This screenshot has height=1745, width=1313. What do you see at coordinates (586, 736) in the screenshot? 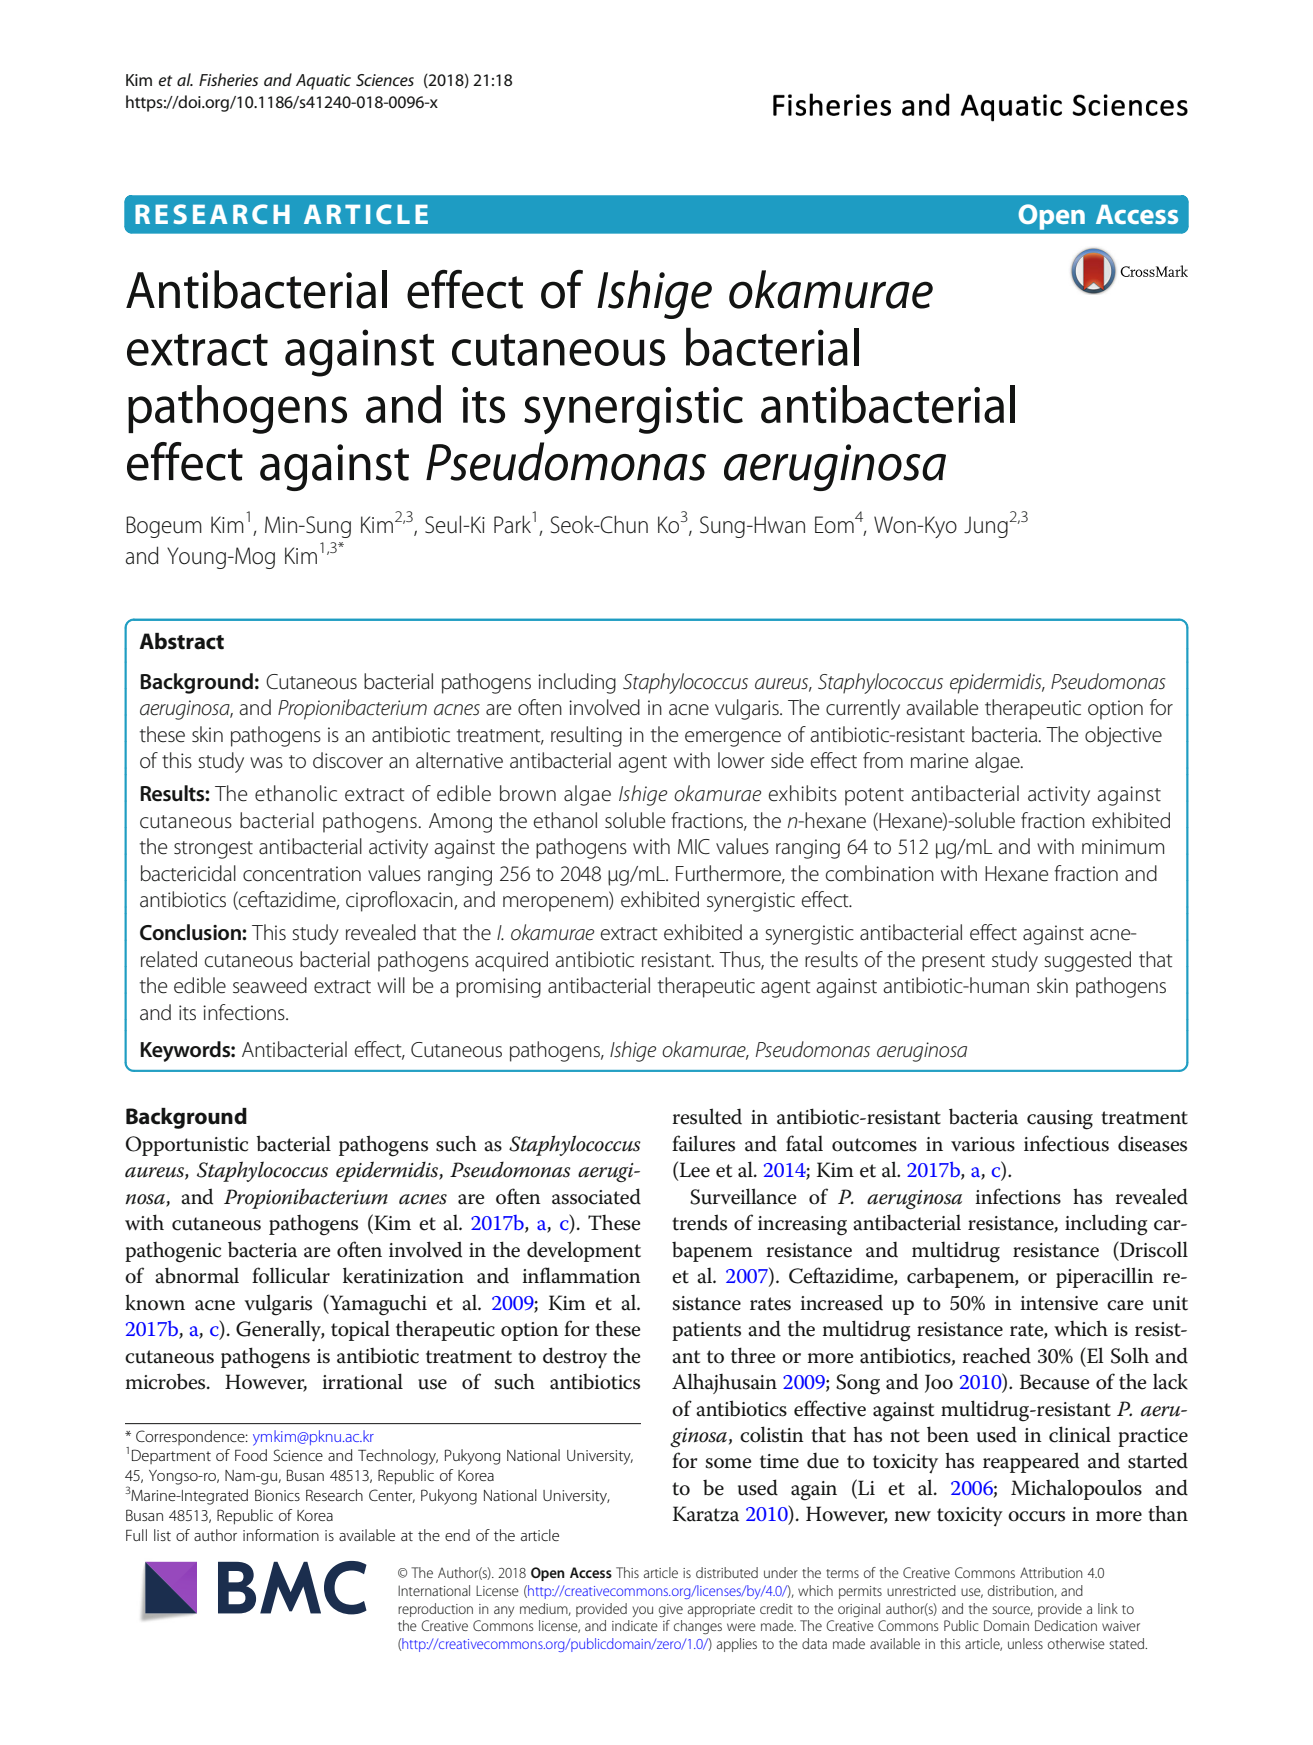
I see `resulting` at bounding box center [586, 736].
